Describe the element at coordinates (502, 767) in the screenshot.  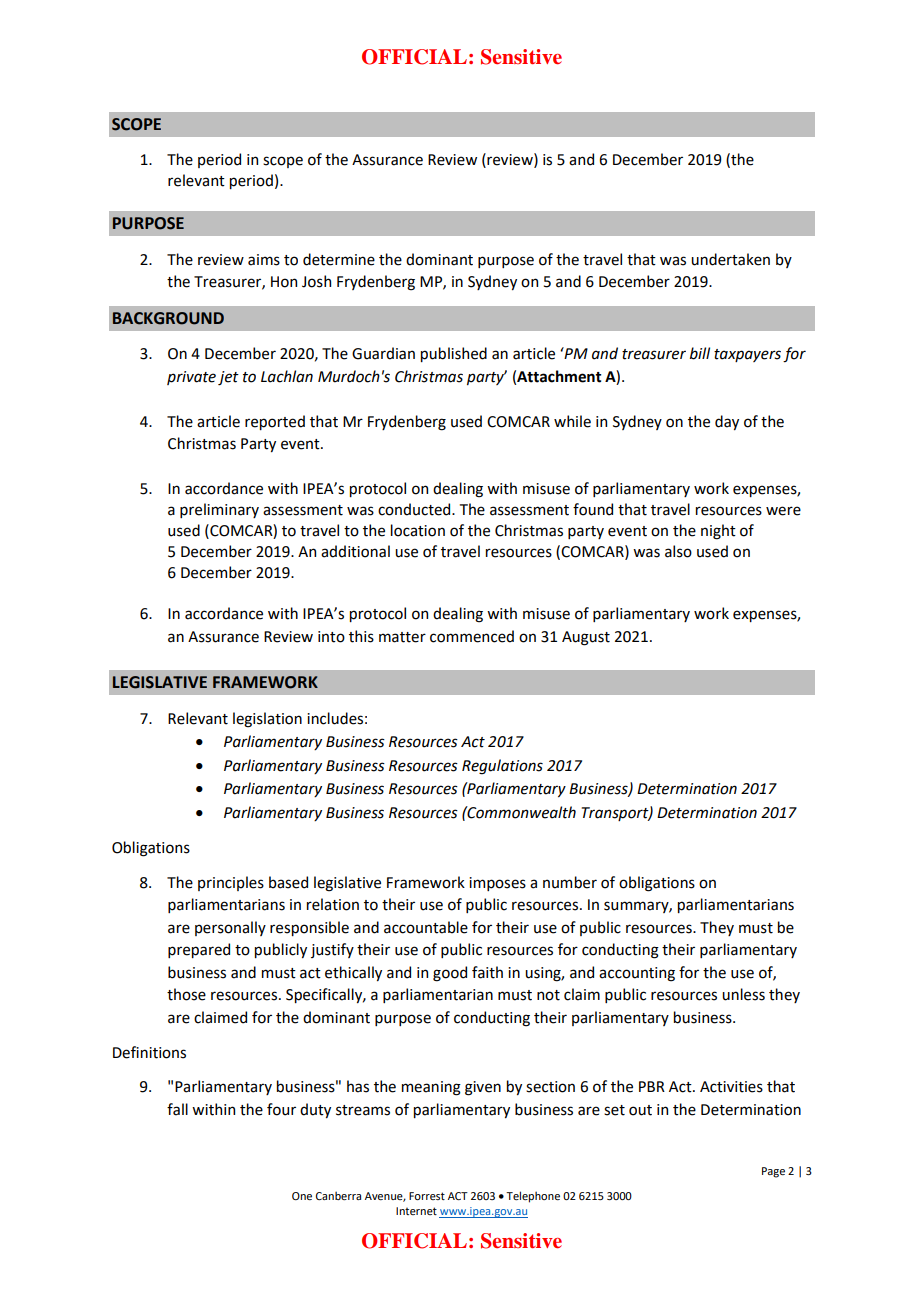
I see `Regulations` at that location.
